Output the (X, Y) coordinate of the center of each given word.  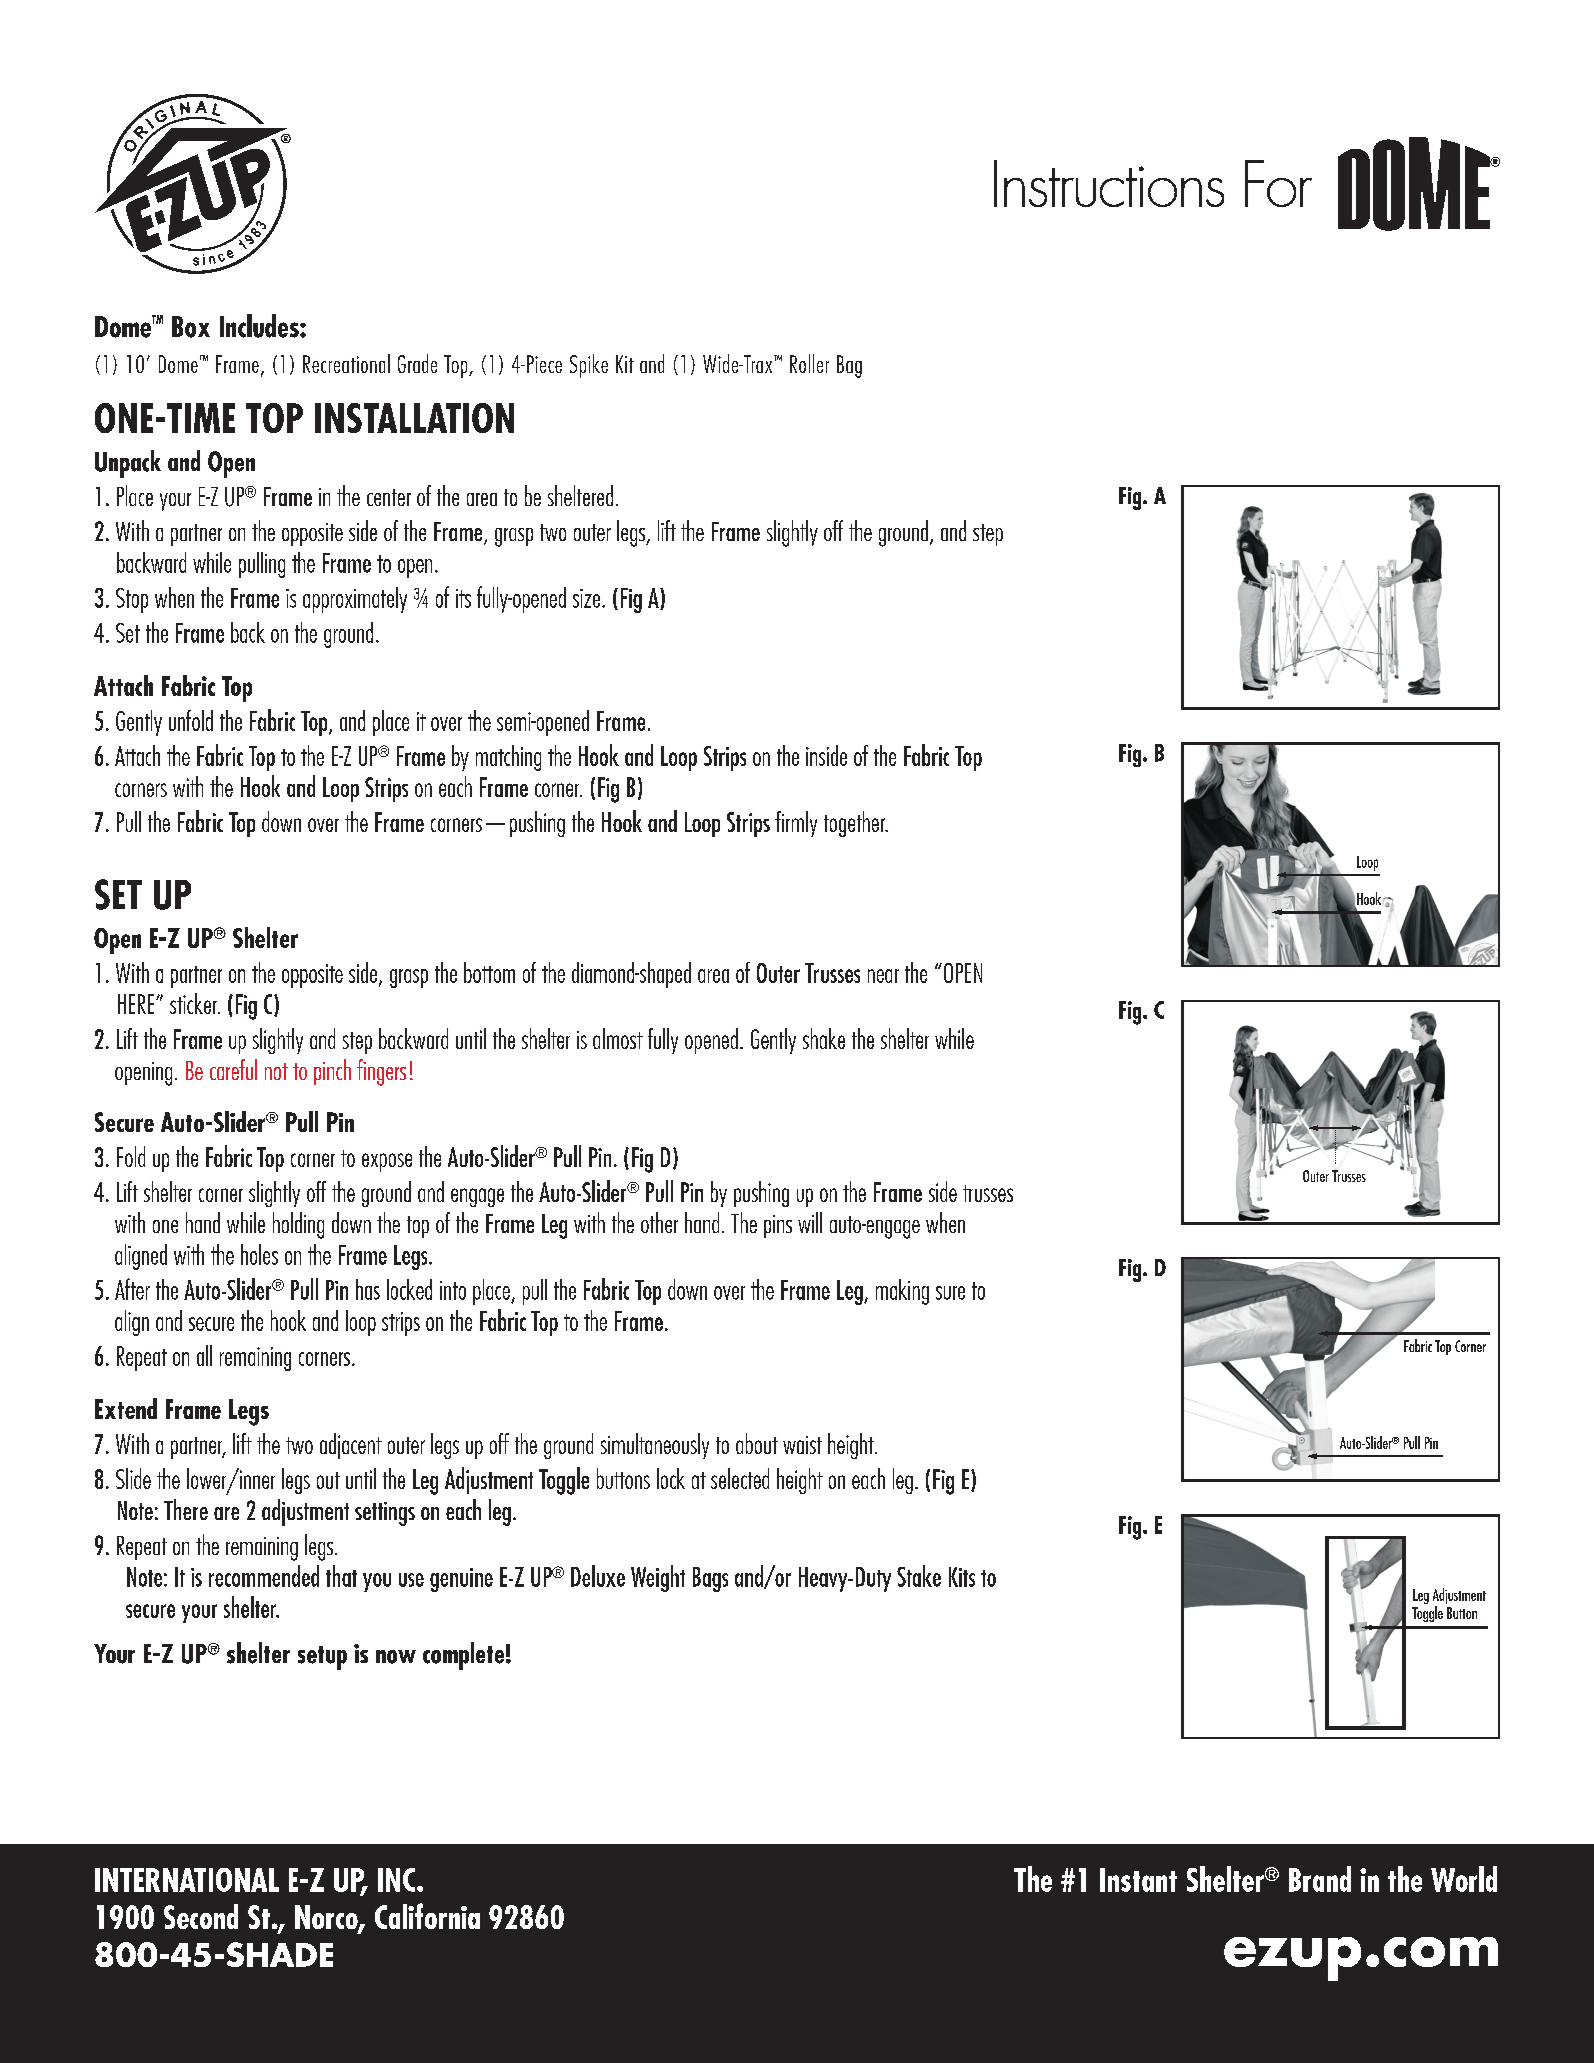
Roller (809, 363)
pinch (332, 1072)
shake (824, 1038)
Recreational (346, 363)
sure (950, 1293)
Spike (589, 366)
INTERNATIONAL (187, 1880)
